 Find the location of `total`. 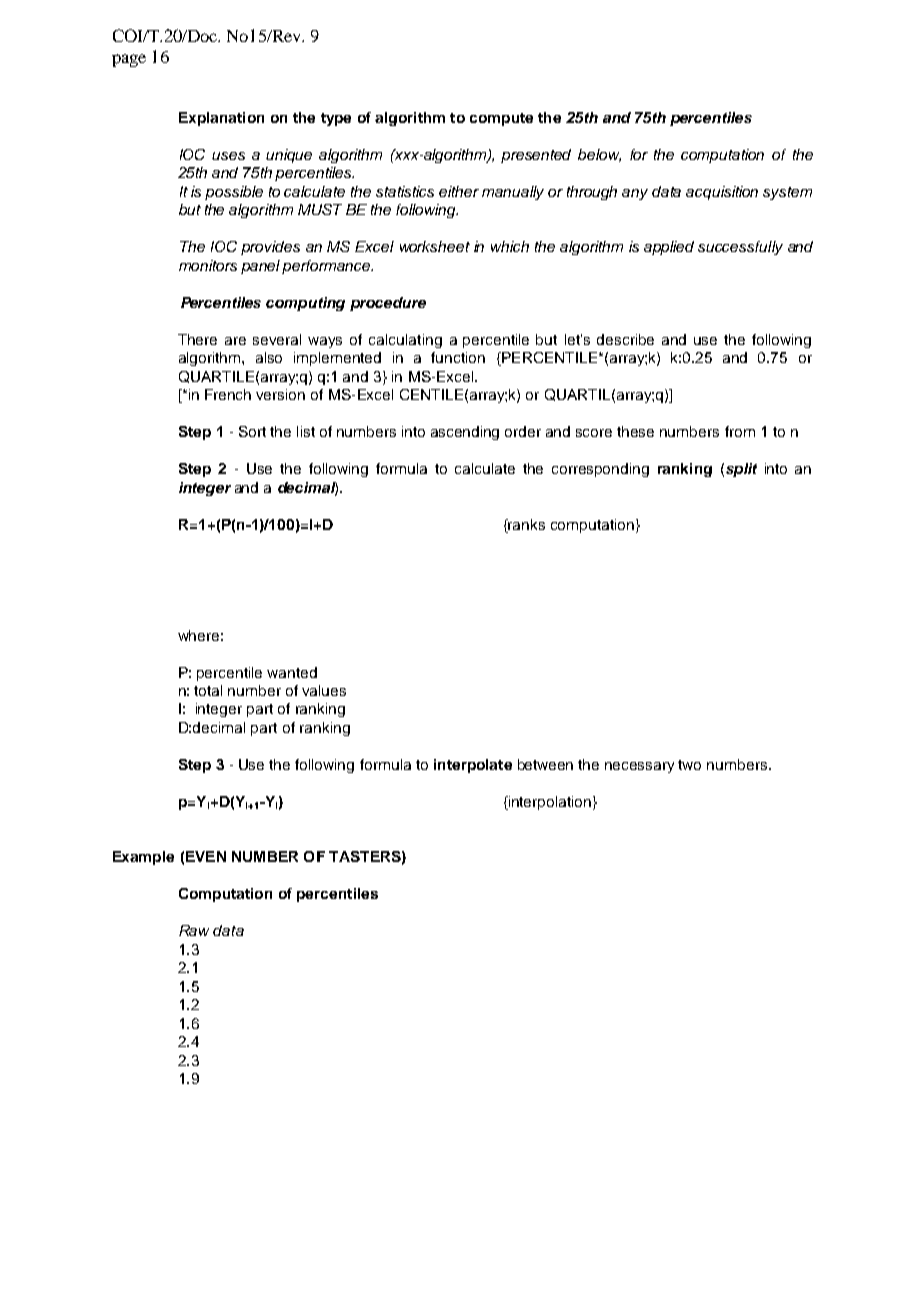

total is located at coordinates (208, 690).
